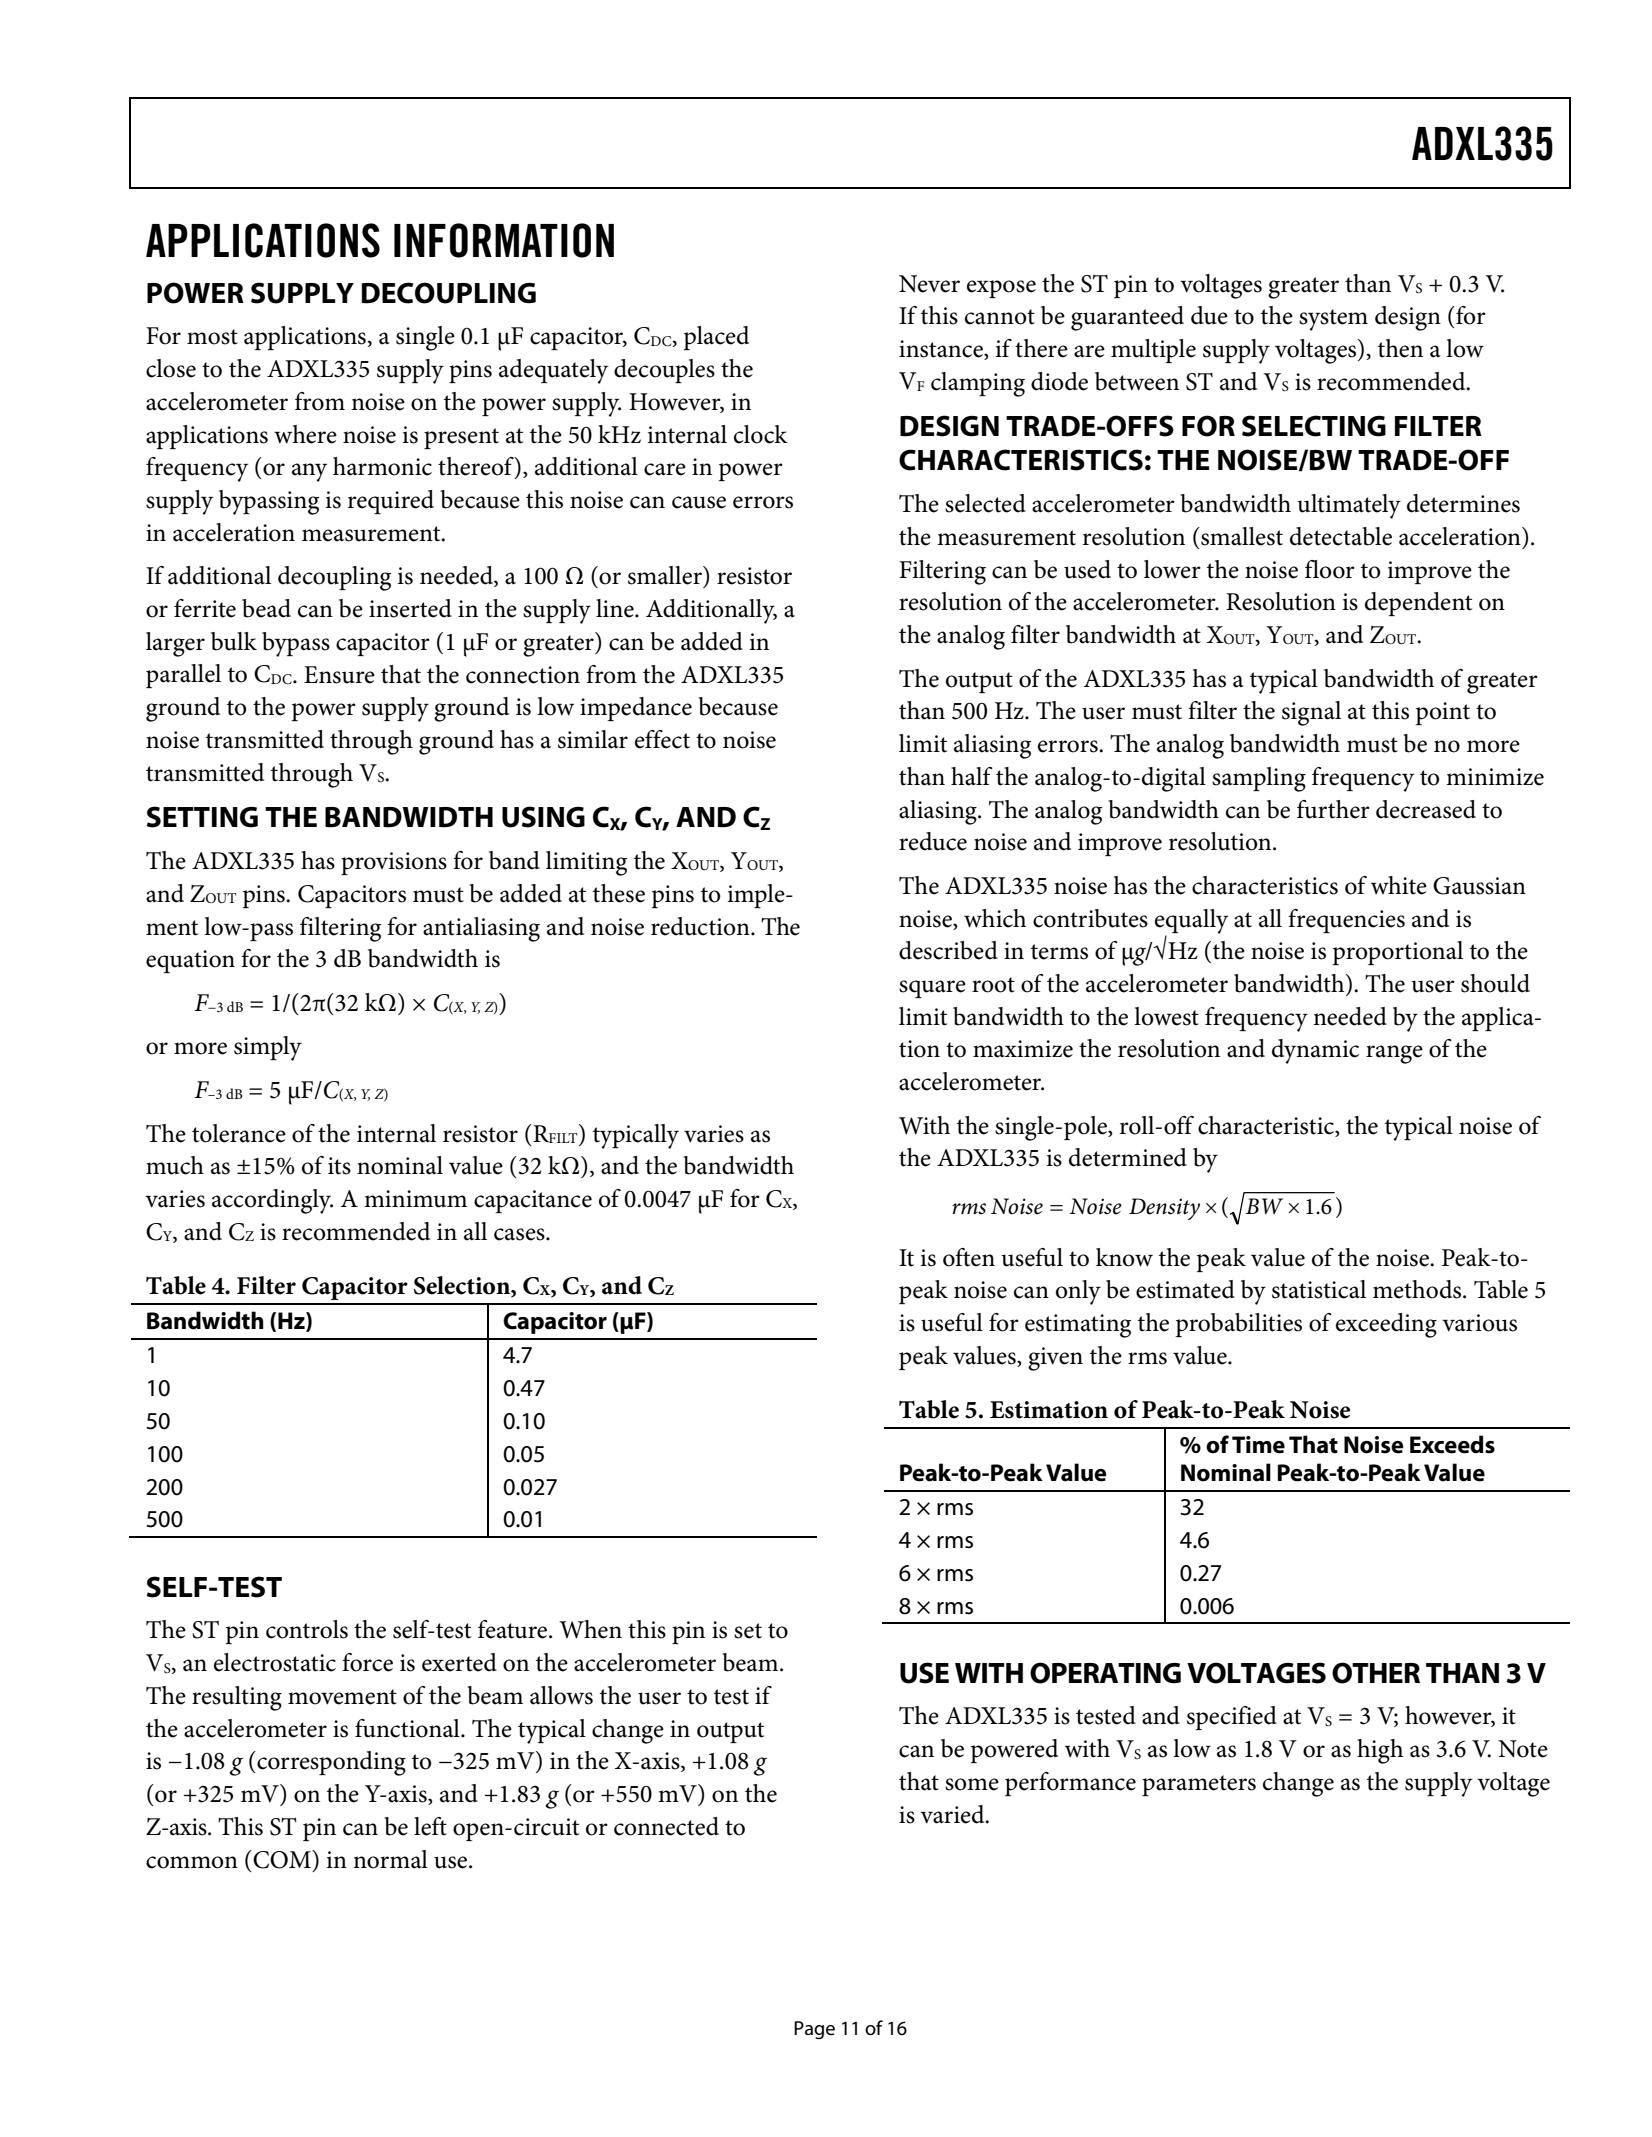 This image has width=1652, height=2137. Describe the element at coordinates (307, 1629) in the image. I see `controls` at that location.
